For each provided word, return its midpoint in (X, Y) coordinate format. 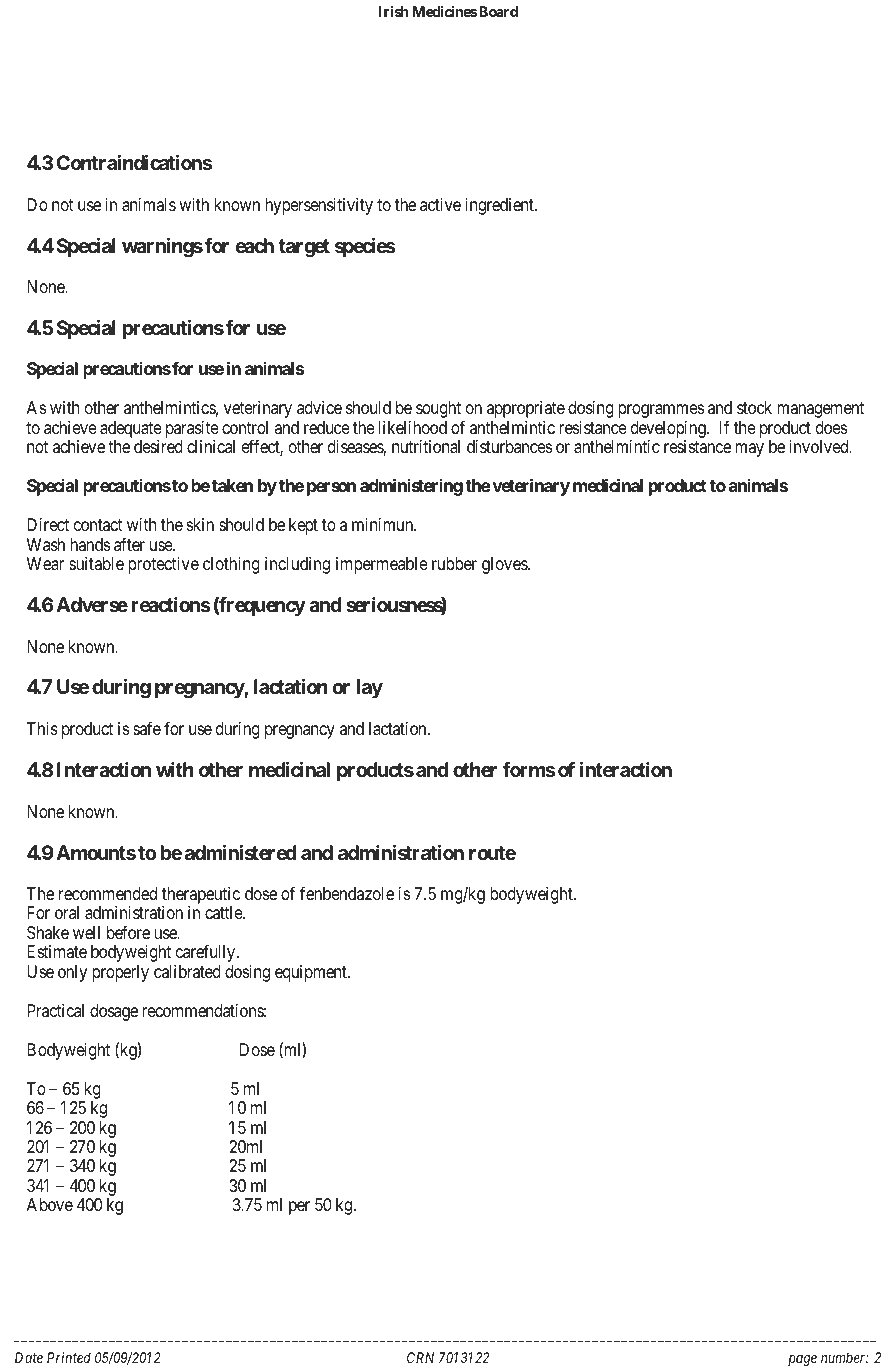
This (42, 728)
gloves (505, 565)
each (255, 245)
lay (370, 688)
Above (49, 1204)
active (440, 204)
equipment (312, 973)
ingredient (500, 206)
